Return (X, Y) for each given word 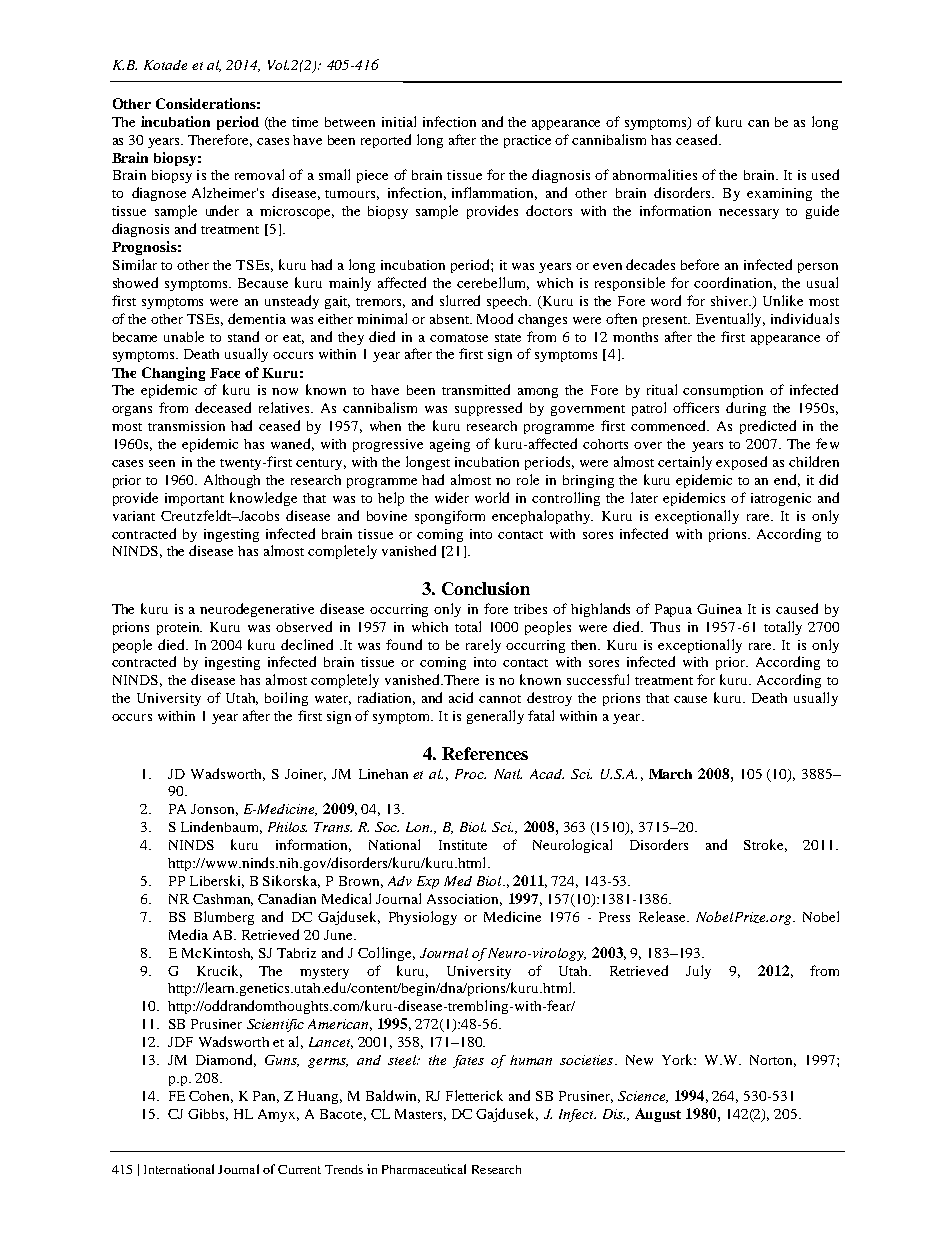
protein (179, 628)
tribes (530, 609)
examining (779, 194)
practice (527, 141)
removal (259, 174)
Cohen (211, 1097)
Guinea (719, 609)
